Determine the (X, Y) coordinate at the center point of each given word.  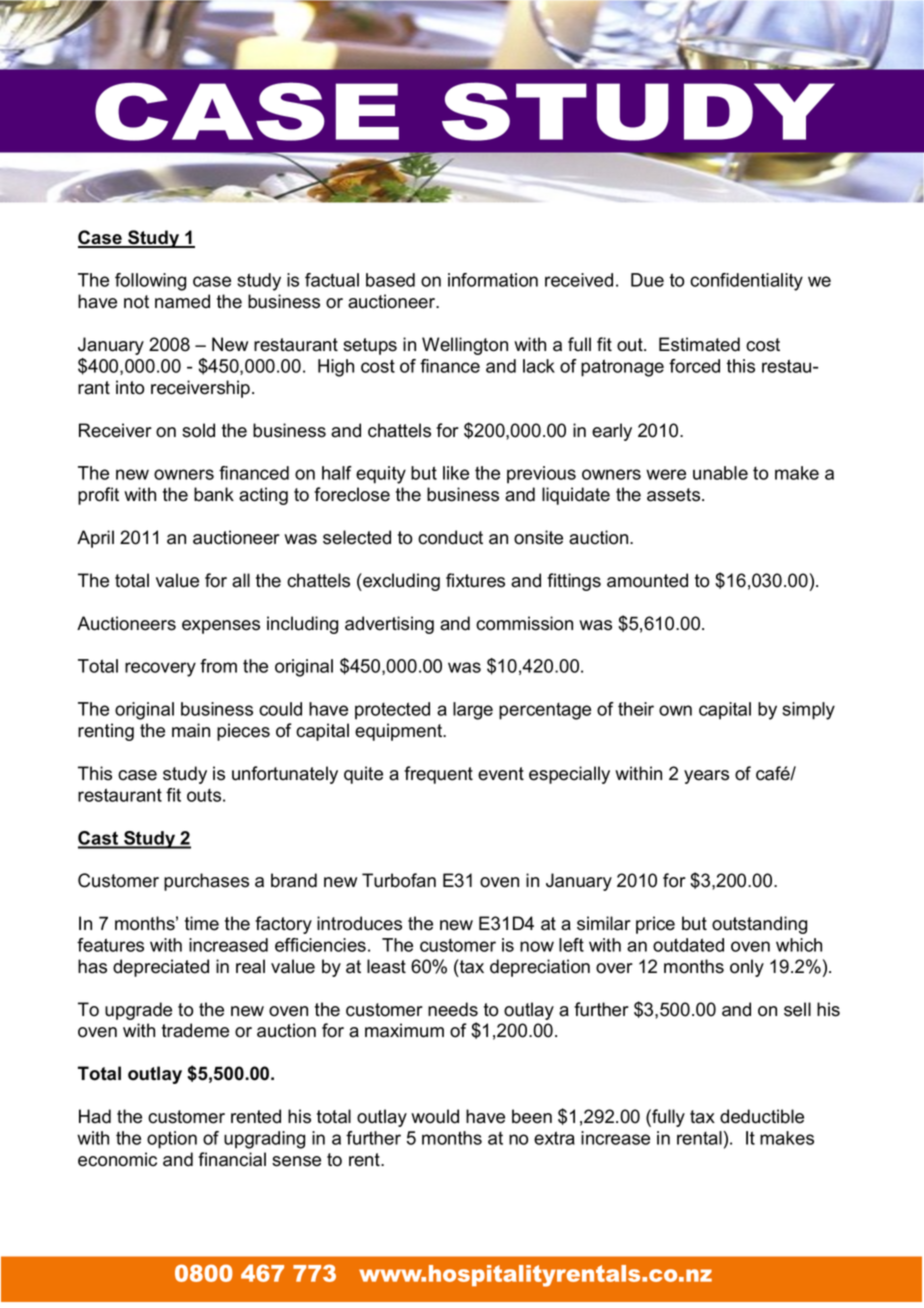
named (182, 301)
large (473, 711)
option (172, 1140)
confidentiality (746, 282)
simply (808, 711)
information (493, 280)
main (191, 730)
